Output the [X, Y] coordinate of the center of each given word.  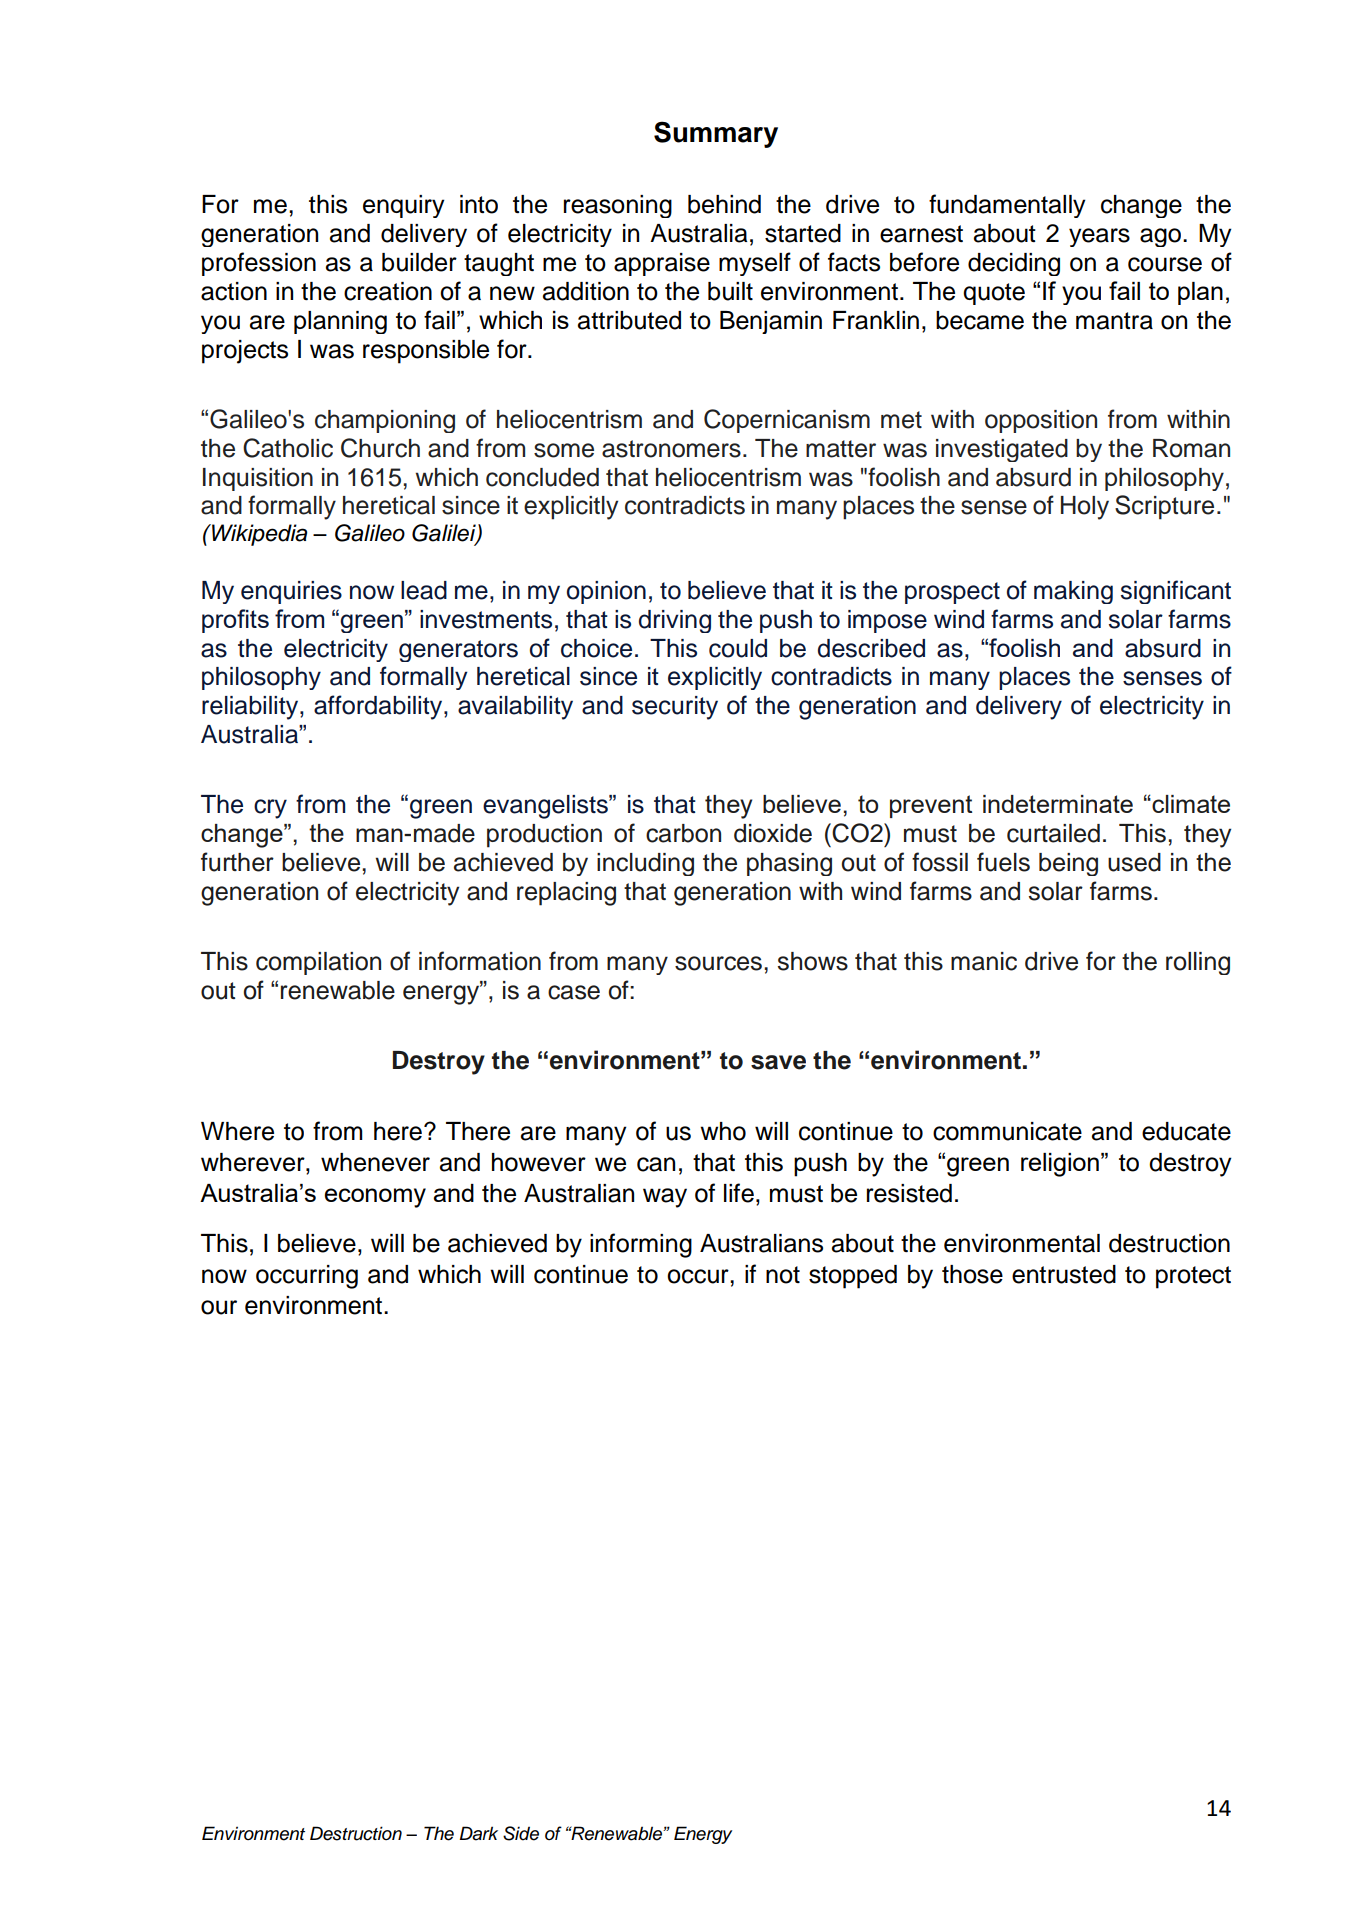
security [675, 708]
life [739, 1193]
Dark [478, 1833]
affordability [379, 707]
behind [724, 204]
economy [375, 1198]
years [1099, 237]
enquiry [404, 206]
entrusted [1064, 1274]
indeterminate [1058, 804]
